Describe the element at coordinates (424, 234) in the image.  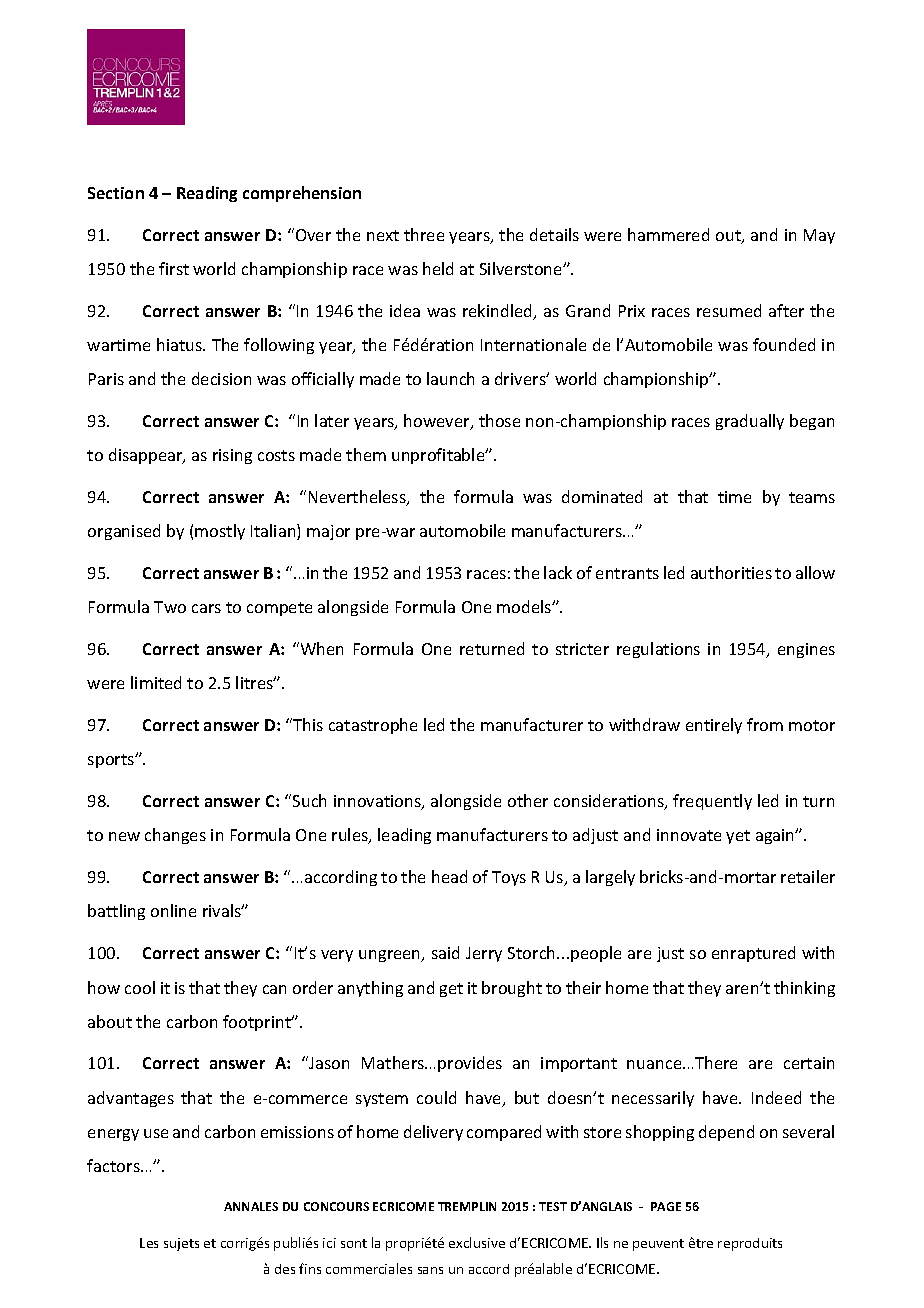
I see `three` at that location.
